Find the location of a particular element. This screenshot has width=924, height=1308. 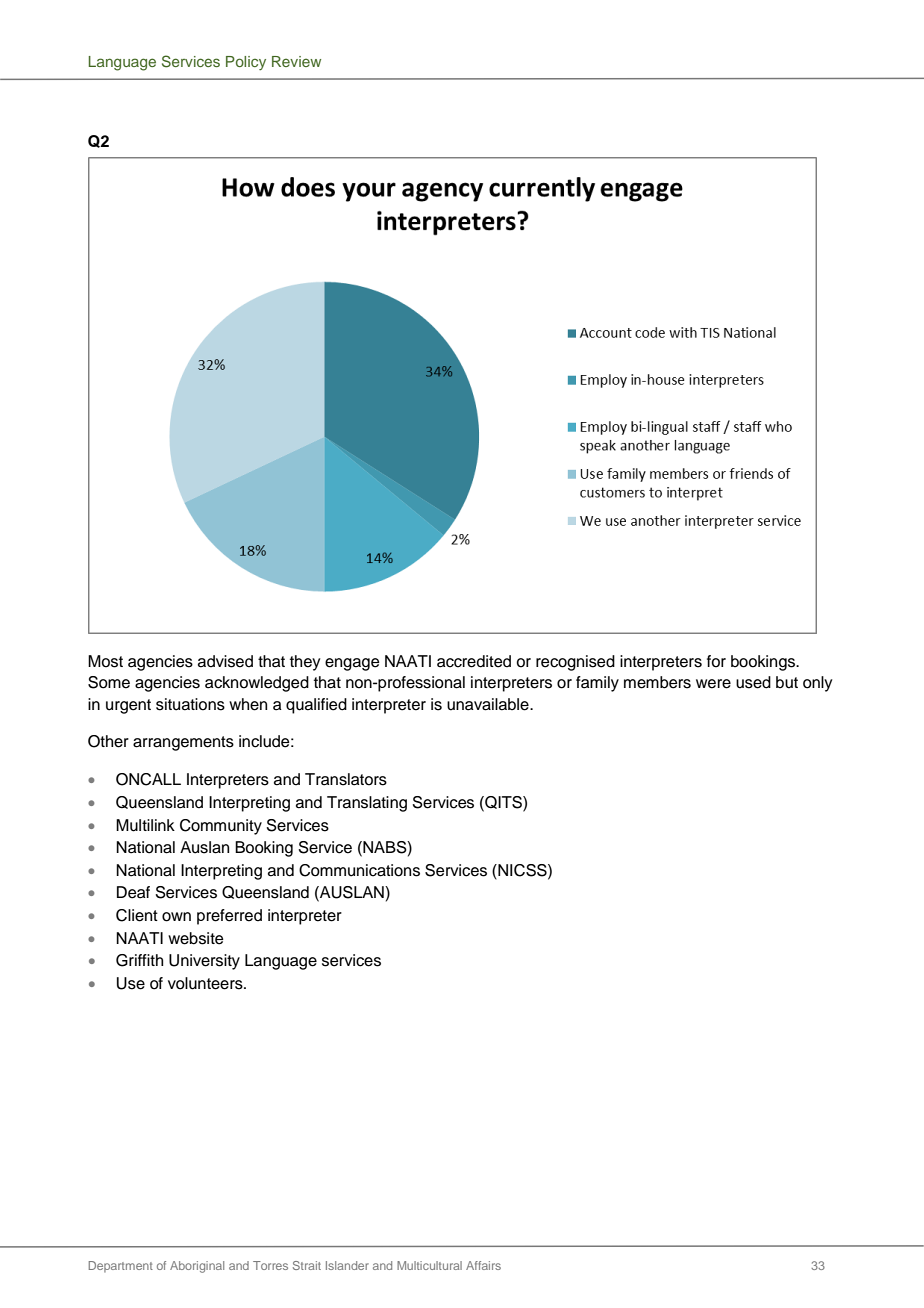

Aboriginal is located at coordinates (197, 1267).
